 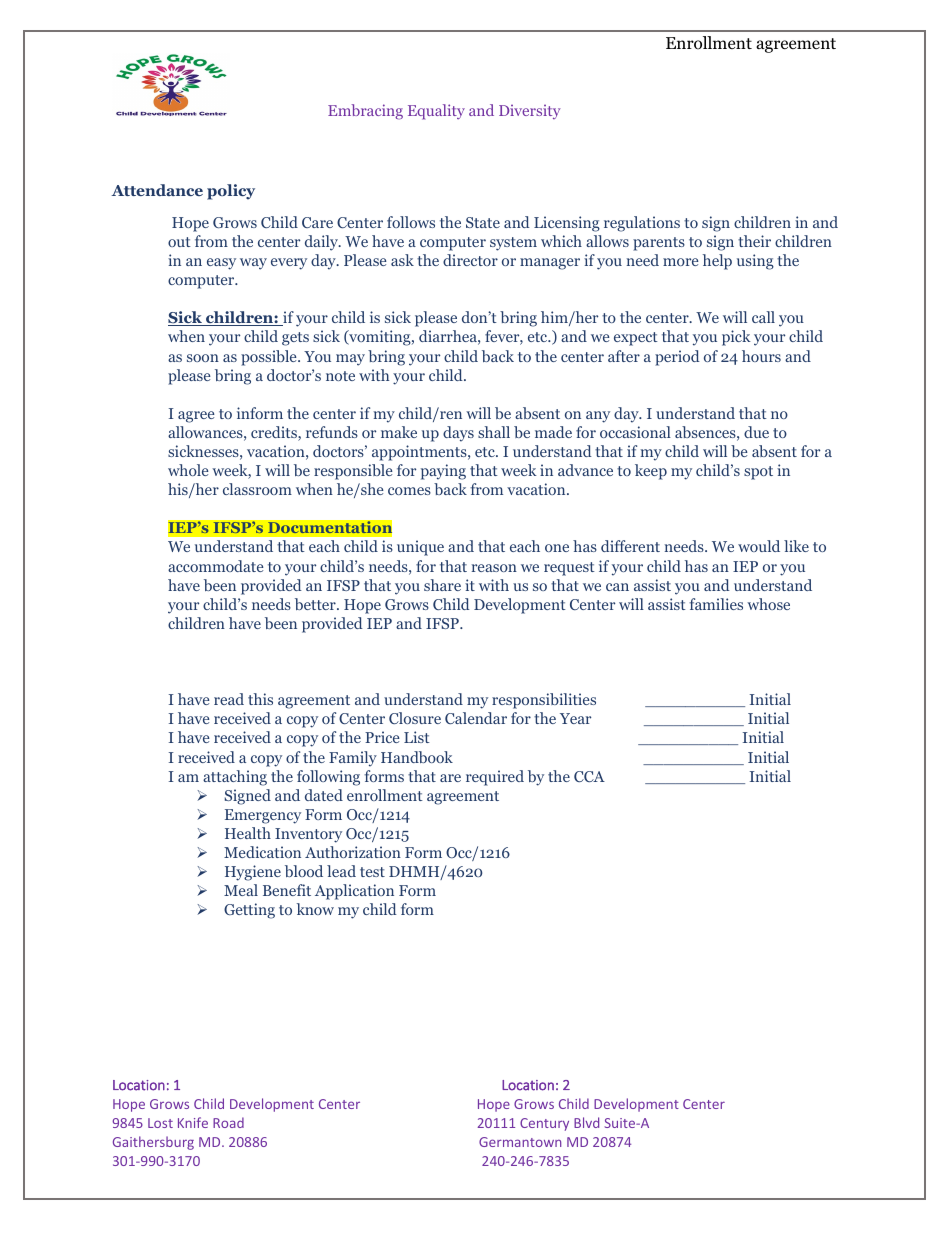 I want to click on policy, so click(x=231, y=192).
